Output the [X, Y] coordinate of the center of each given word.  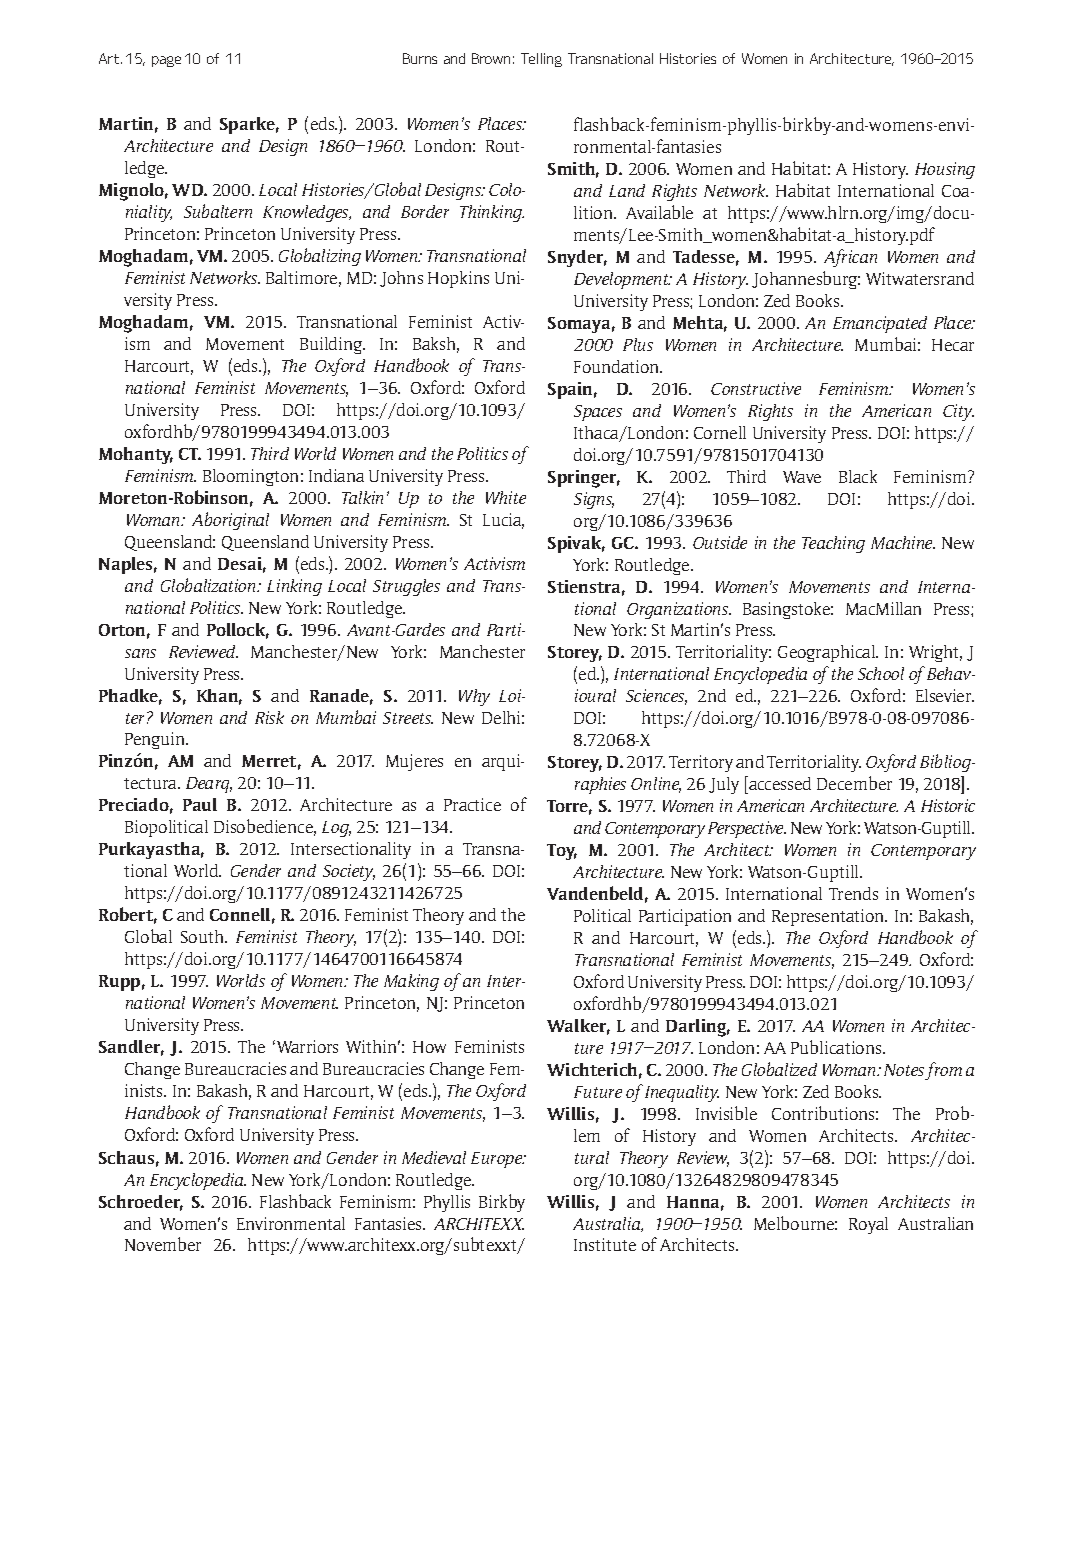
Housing [945, 170]
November [163, 1244]
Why [474, 697]
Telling [541, 60]
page [166, 61]
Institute [605, 1244]
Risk [269, 717]
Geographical [827, 653]
